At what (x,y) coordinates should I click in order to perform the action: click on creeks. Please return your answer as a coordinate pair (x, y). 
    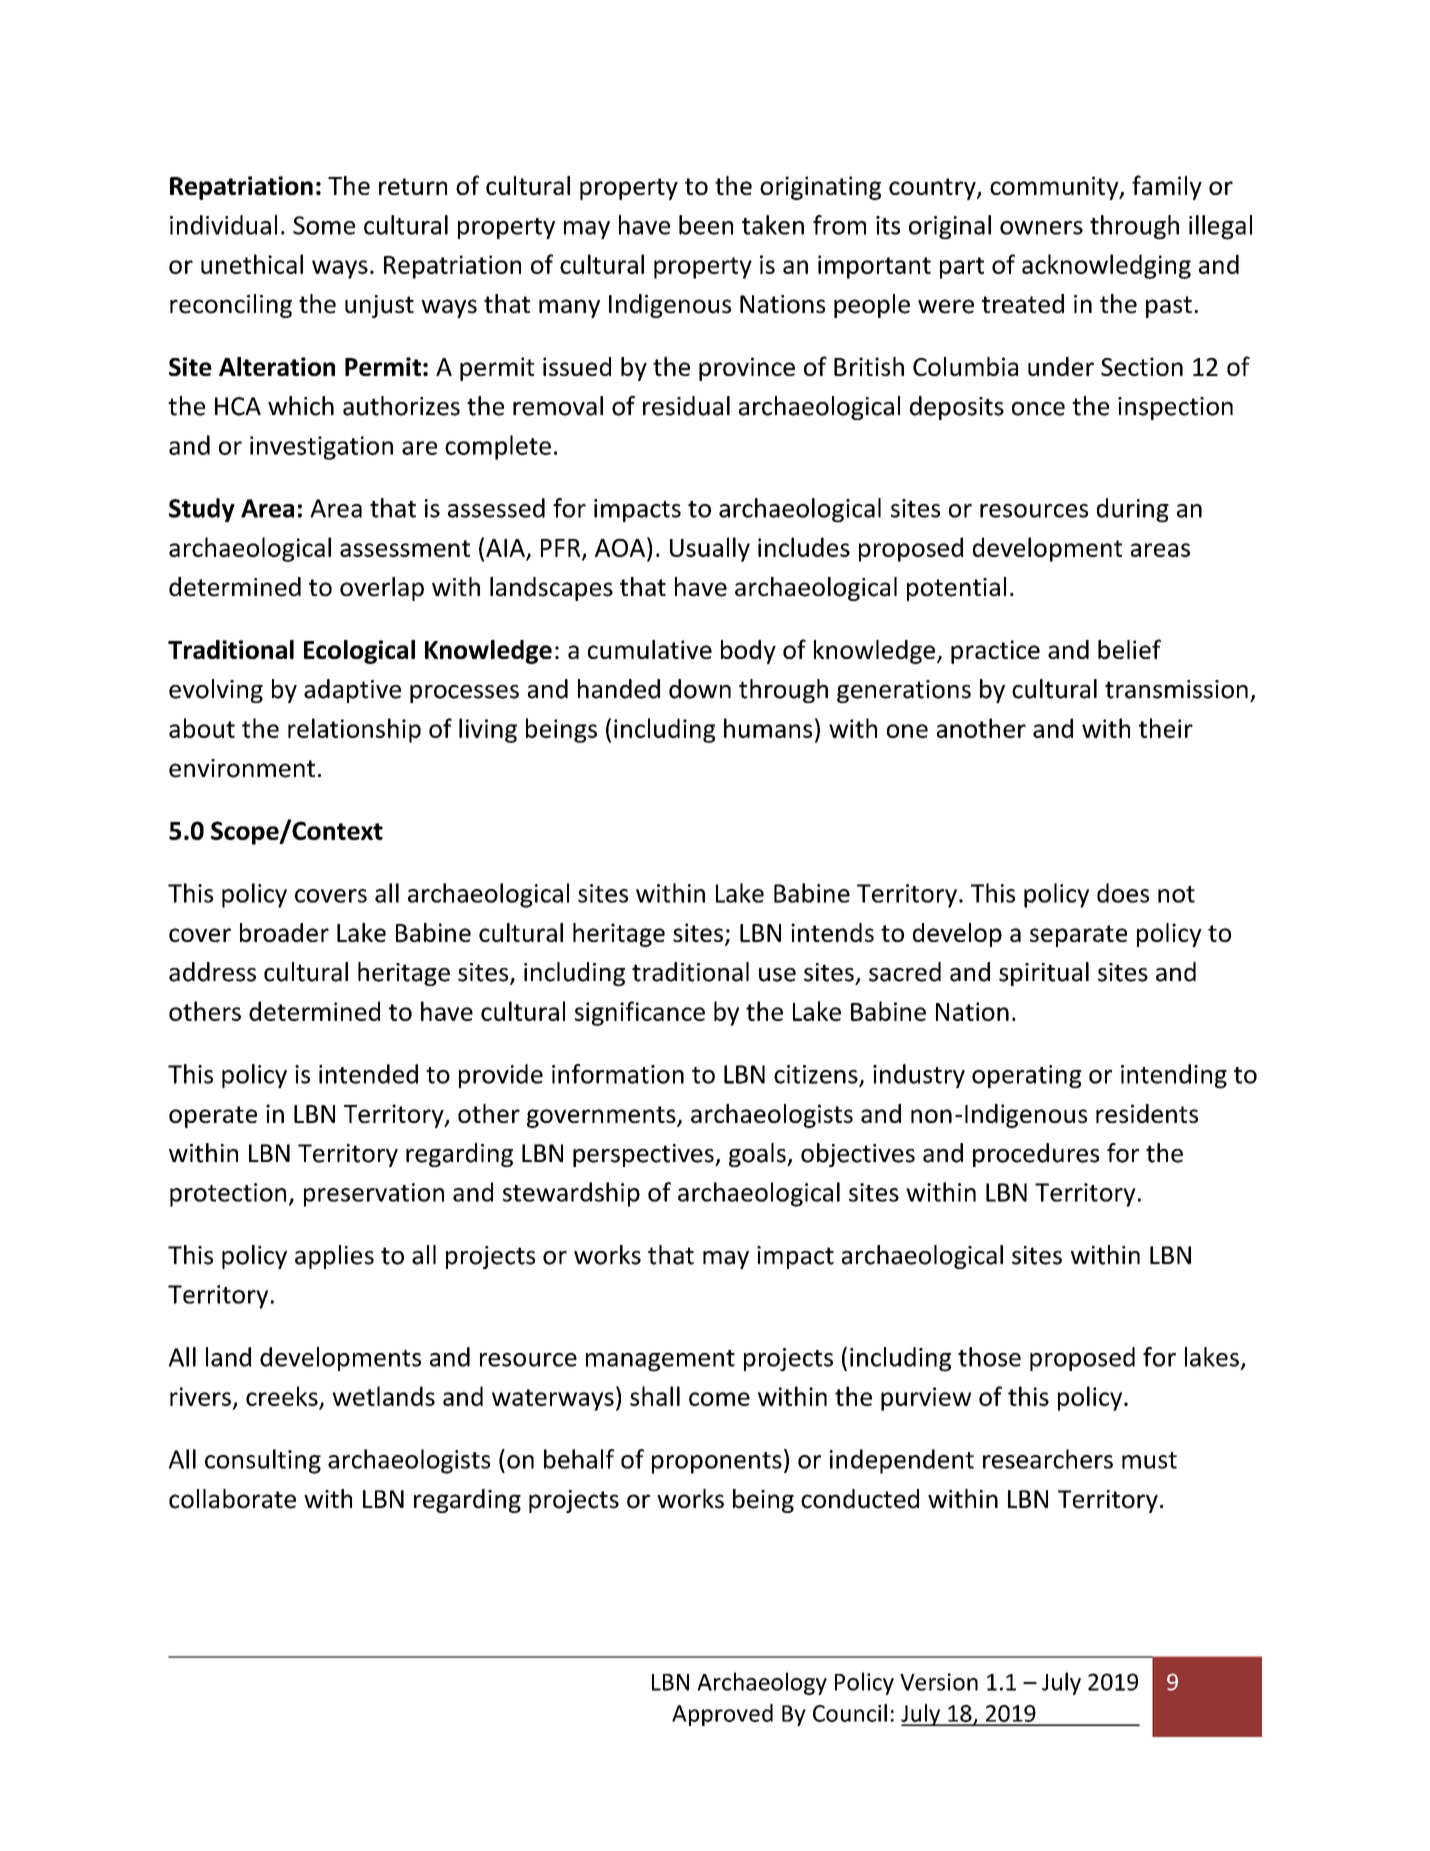
    Looking at the image, I should click on (282, 1396).
